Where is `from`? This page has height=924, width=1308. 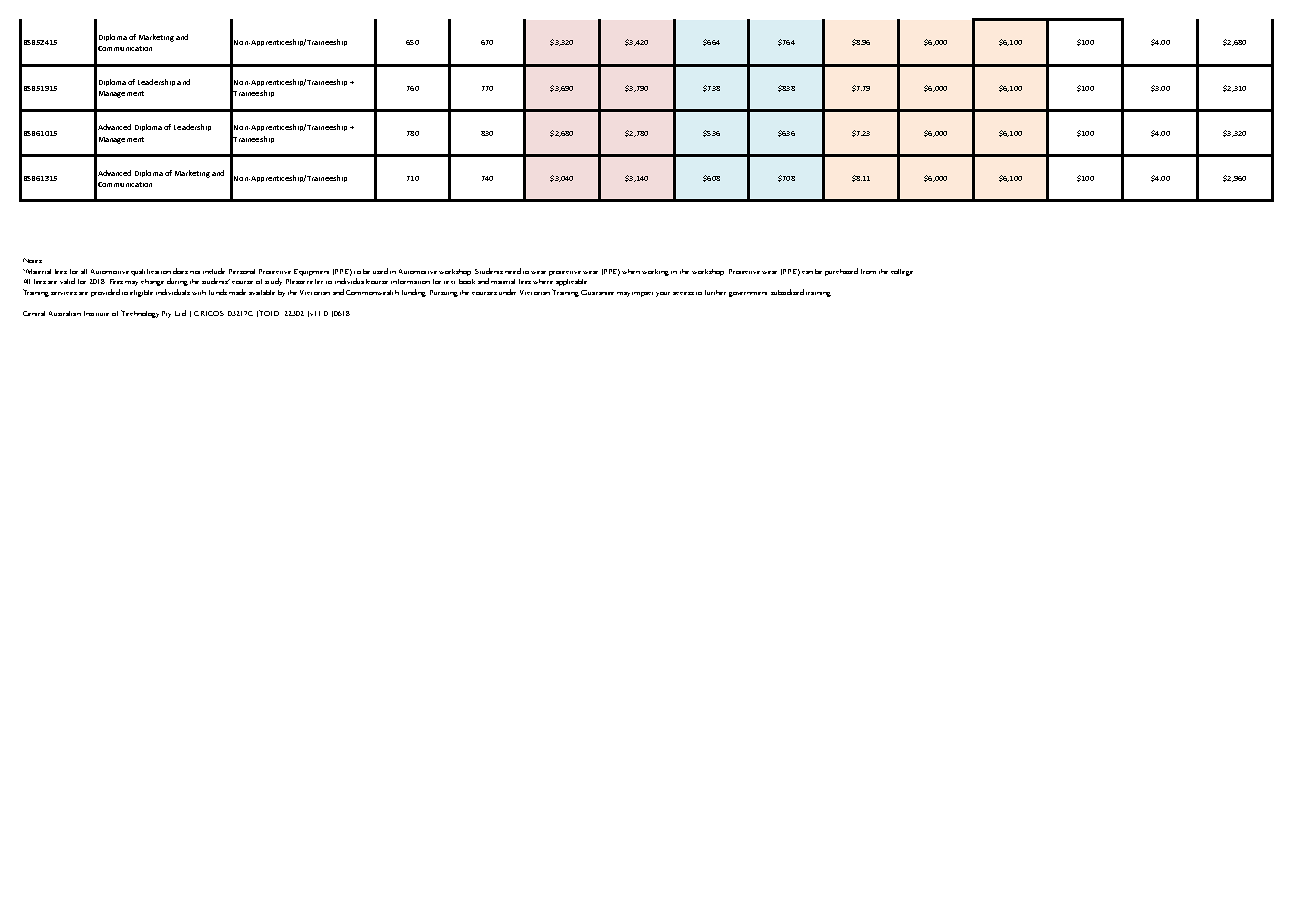 from is located at coordinates (868, 271).
